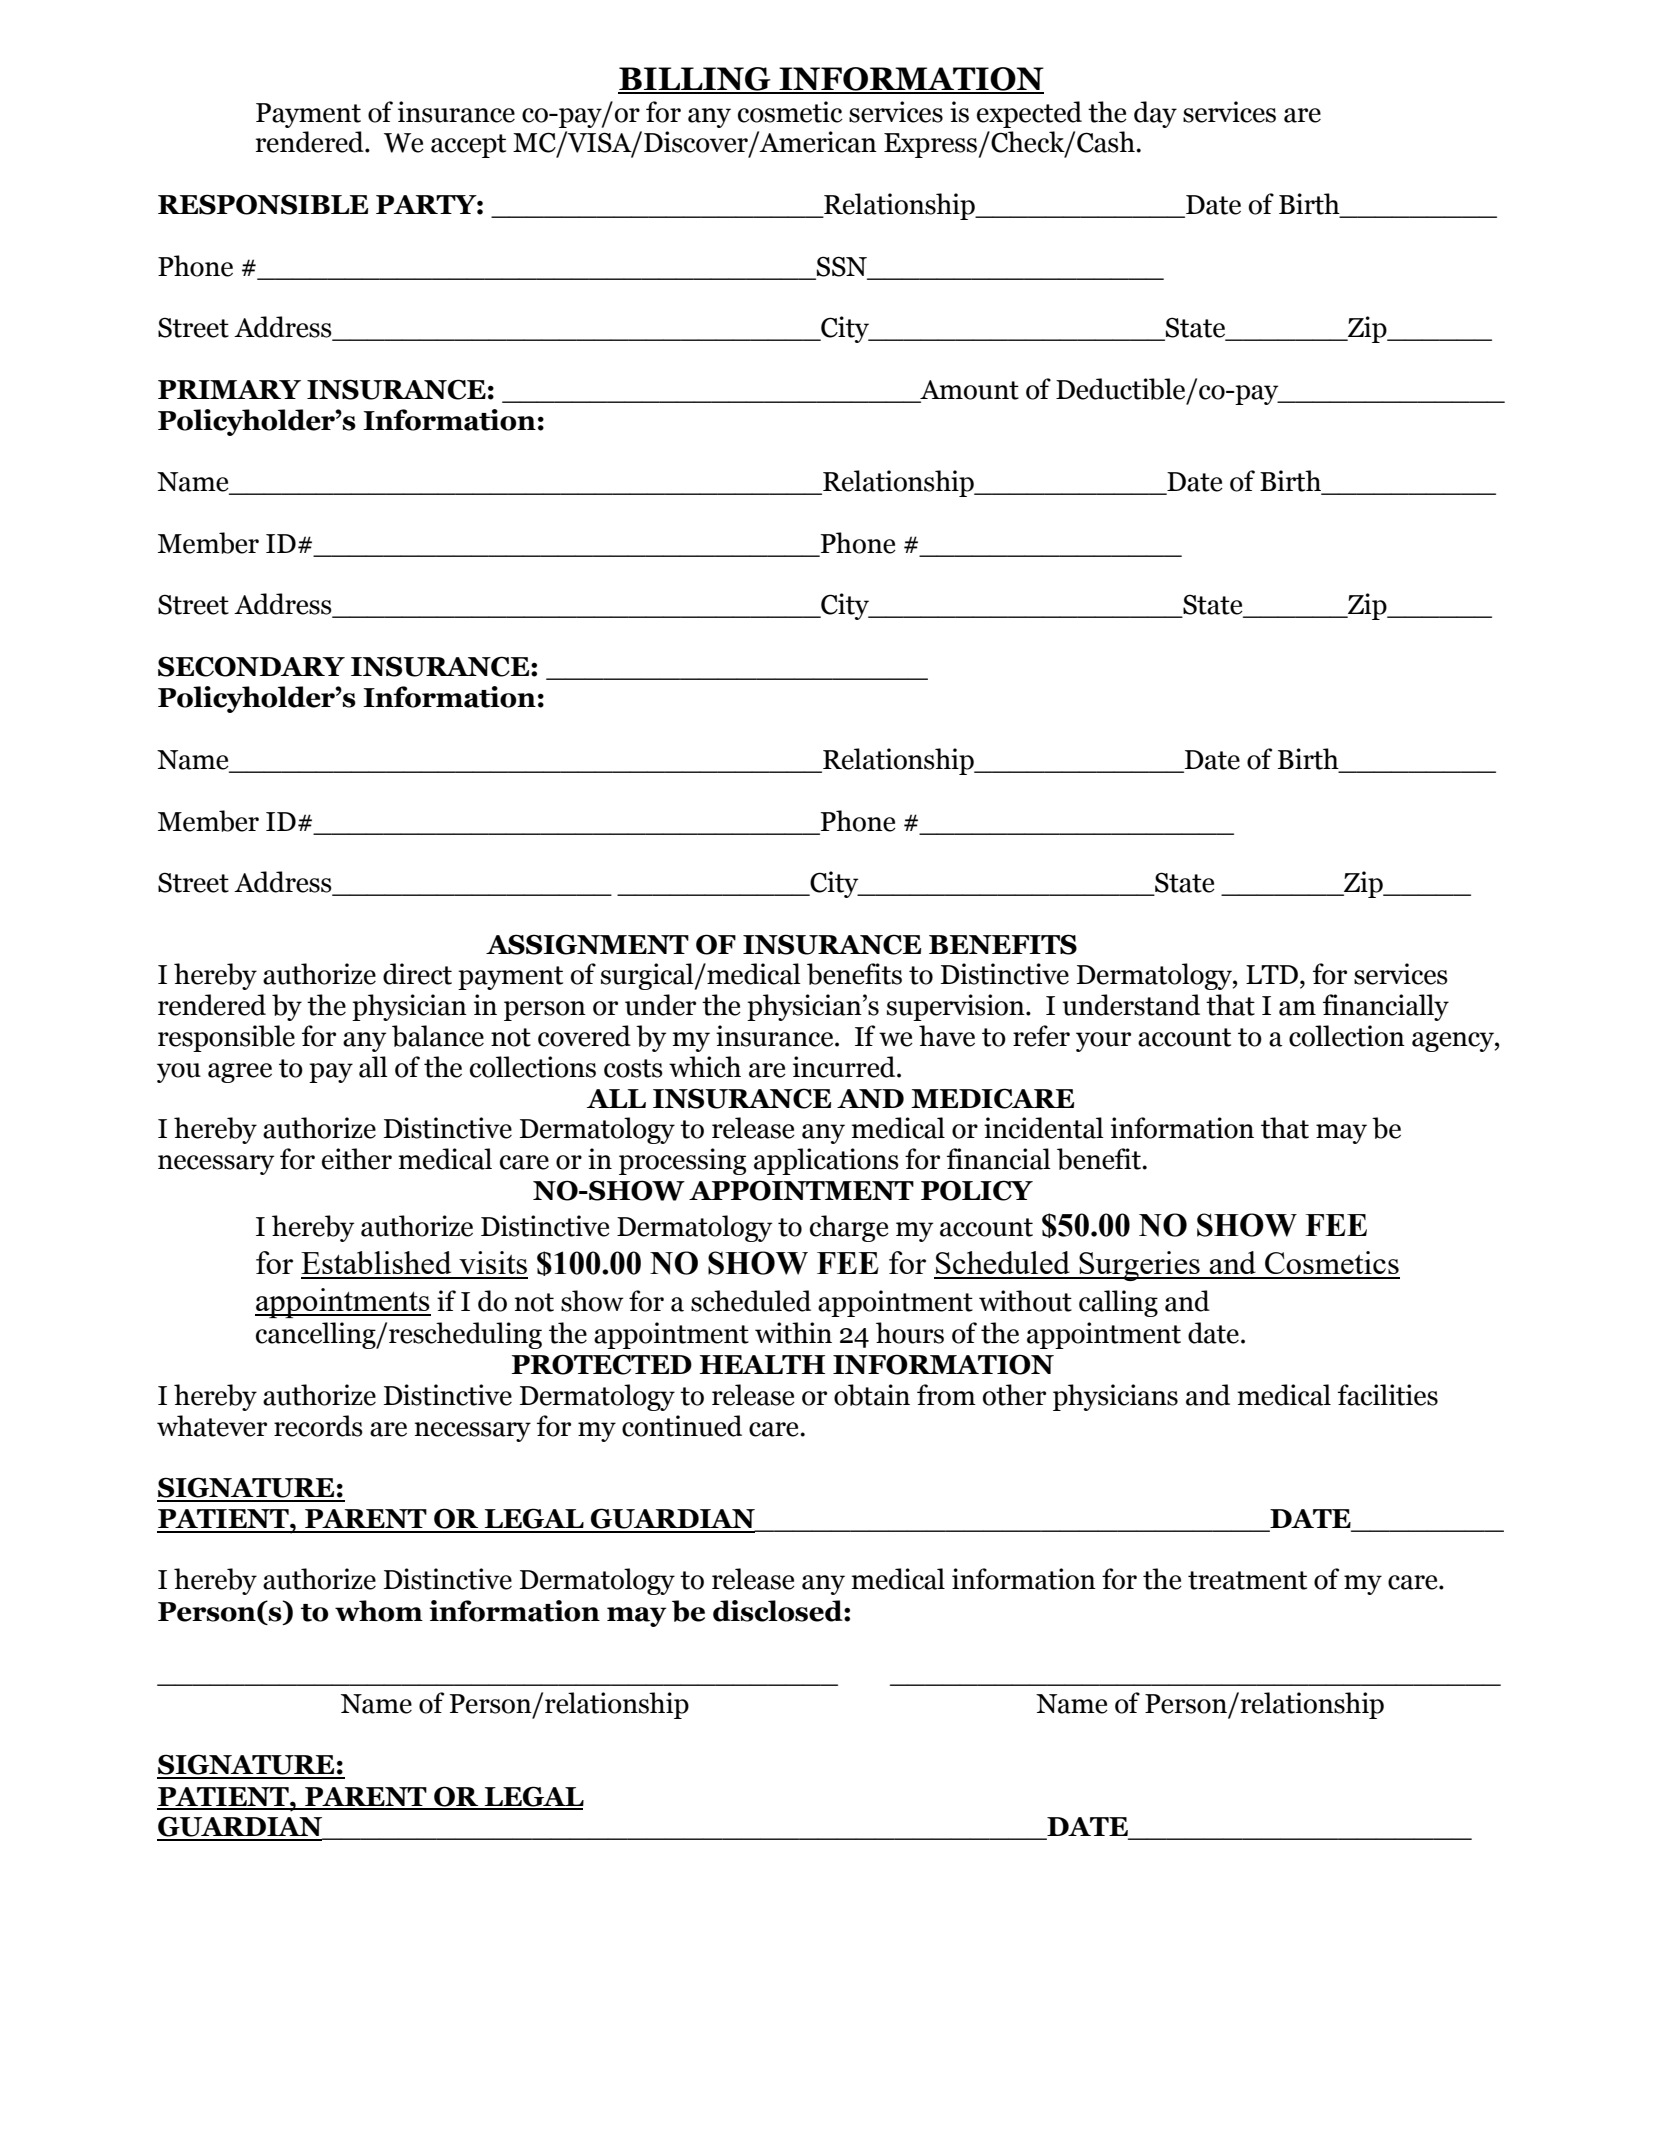 The height and width of the screenshot is (2148, 1660). I want to click on ASSIGNMENT, so click(587, 944).
